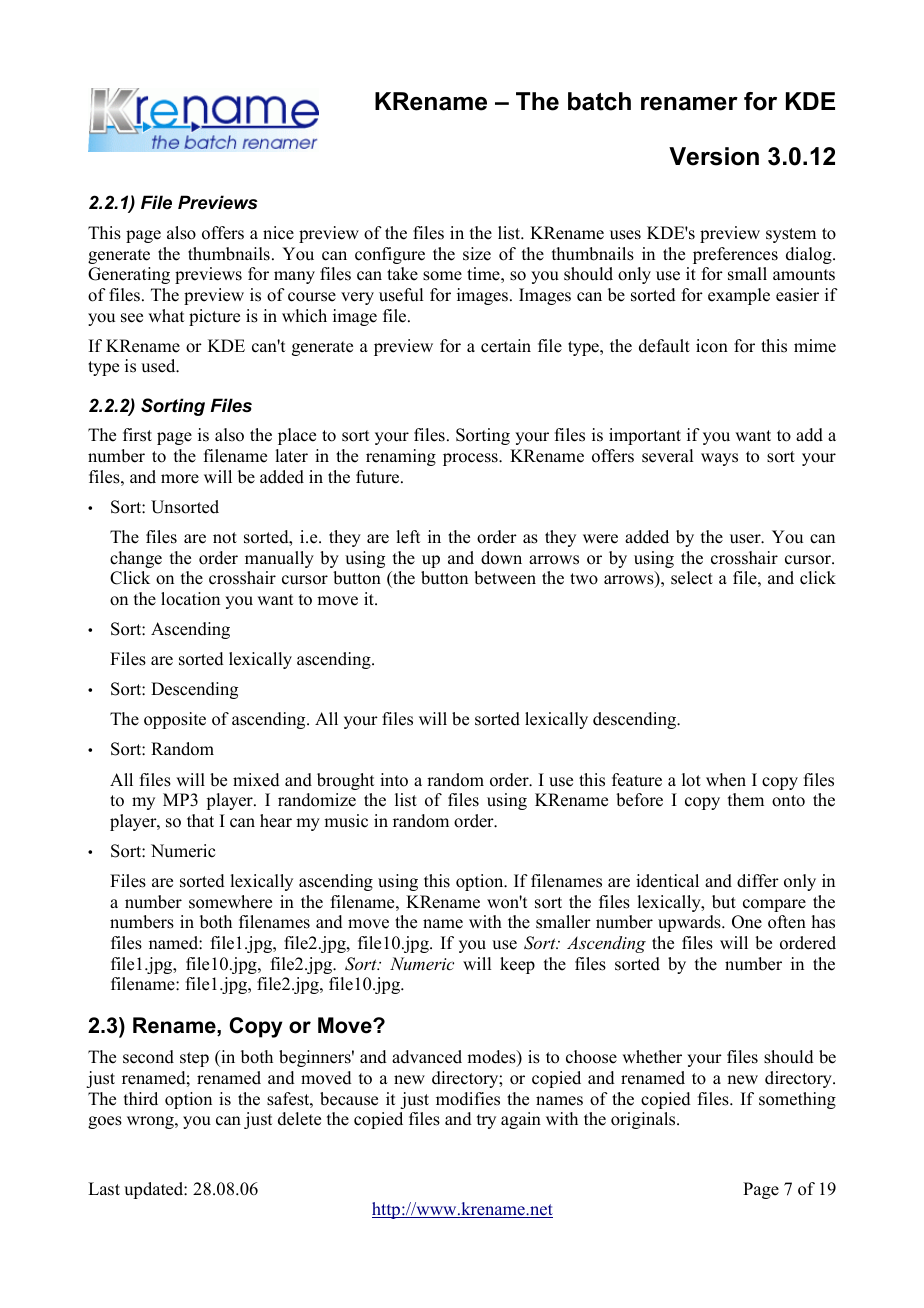  I want to click on One, so click(747, 922).
